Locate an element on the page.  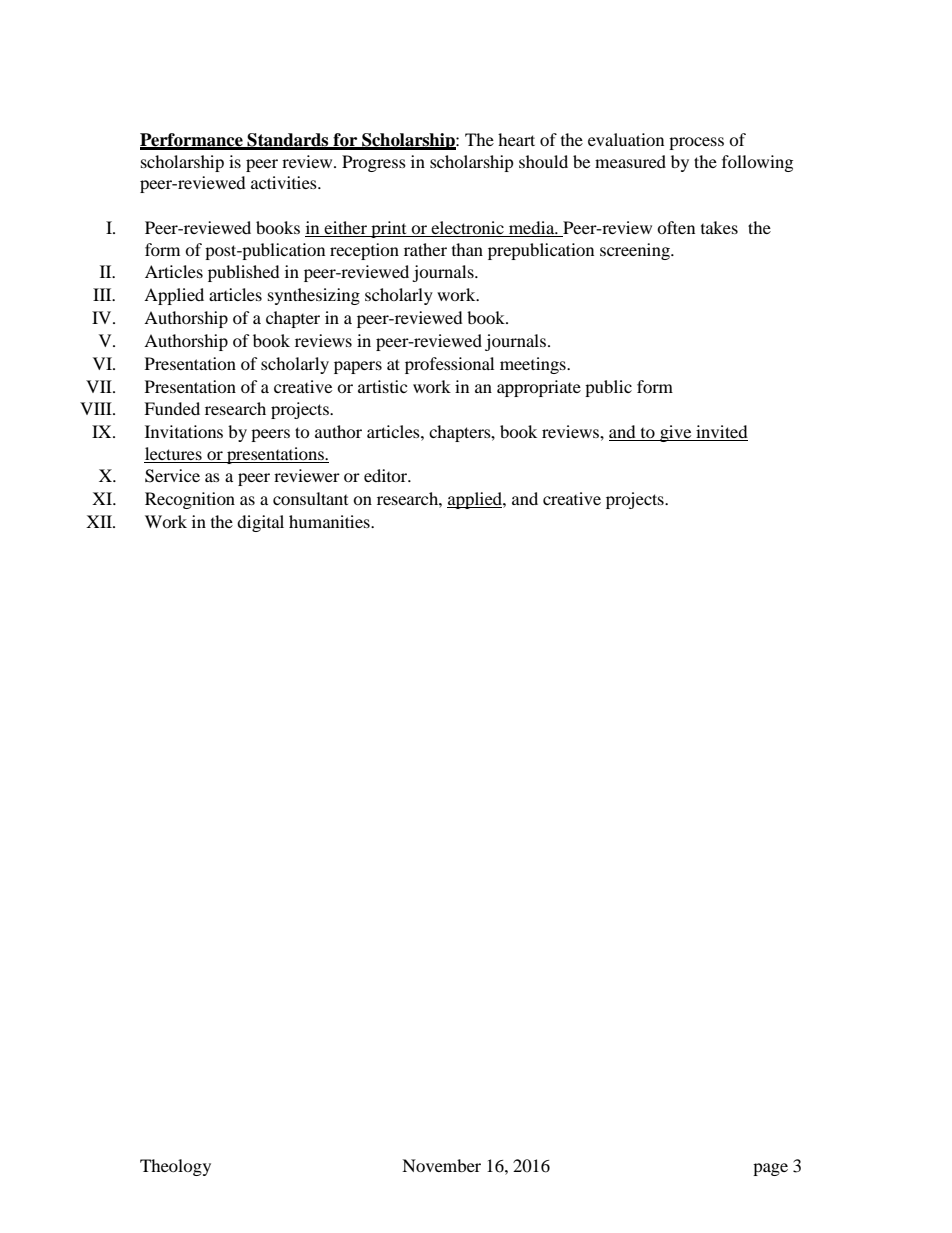
November is located at coordinates (441, 1165).
